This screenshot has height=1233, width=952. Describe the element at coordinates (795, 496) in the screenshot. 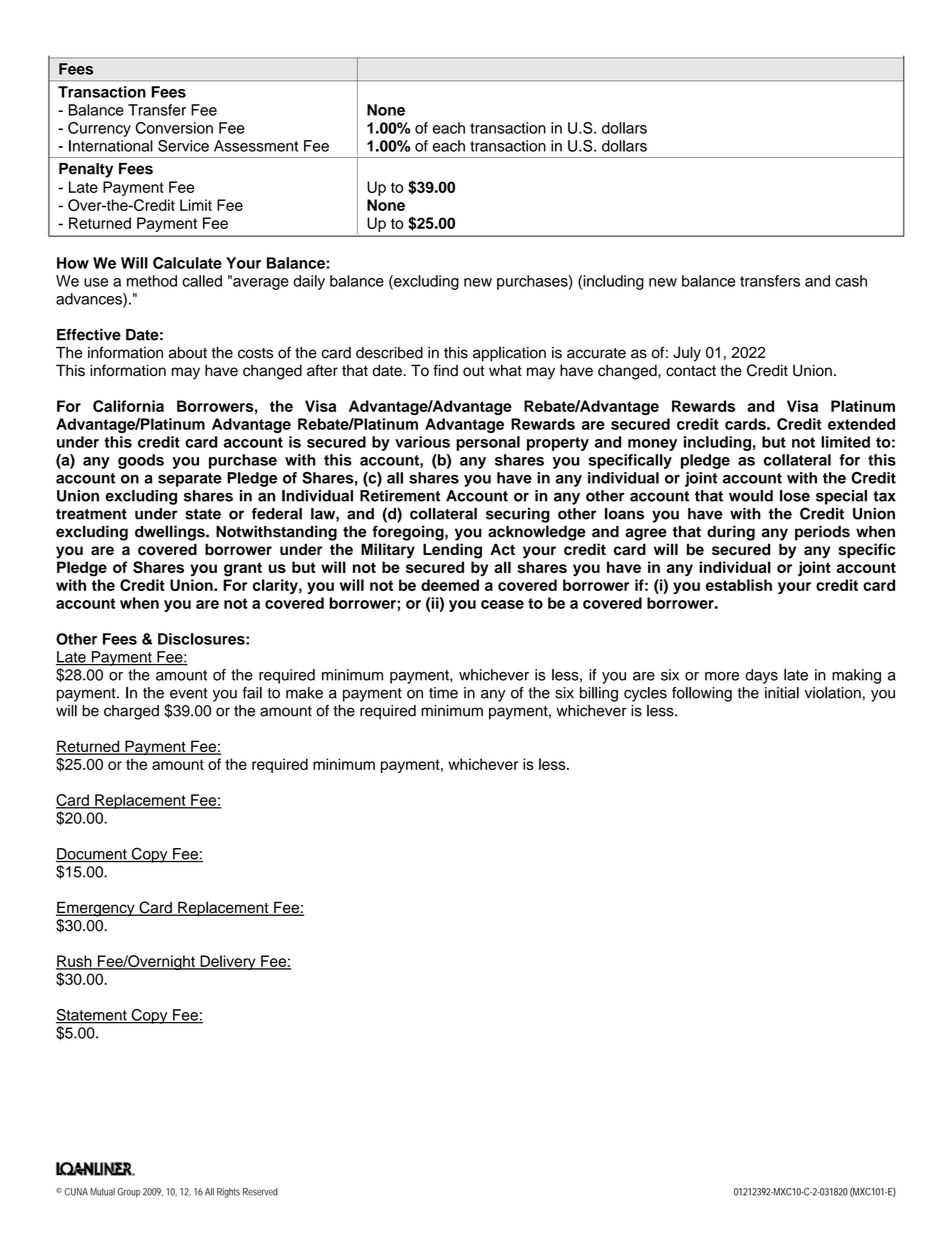

I see `lose` at that location.
